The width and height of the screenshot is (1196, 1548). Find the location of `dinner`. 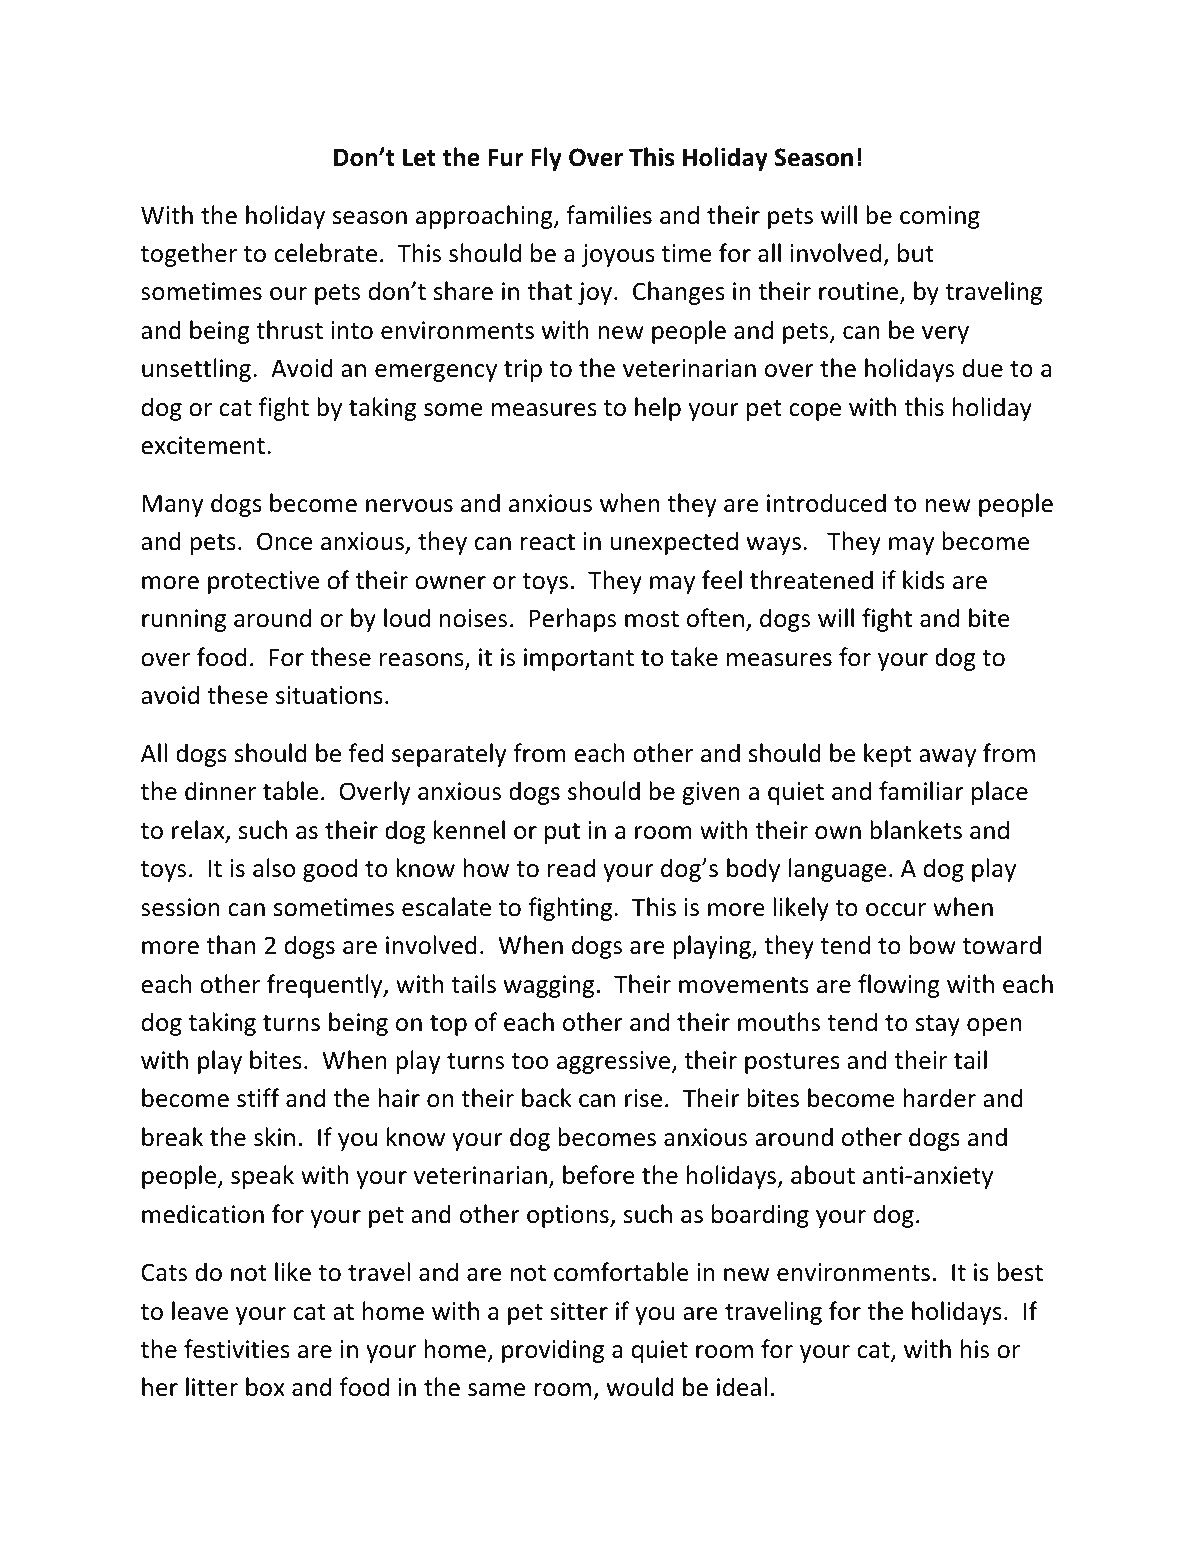

dinner is located at coordinates (220, 791).
